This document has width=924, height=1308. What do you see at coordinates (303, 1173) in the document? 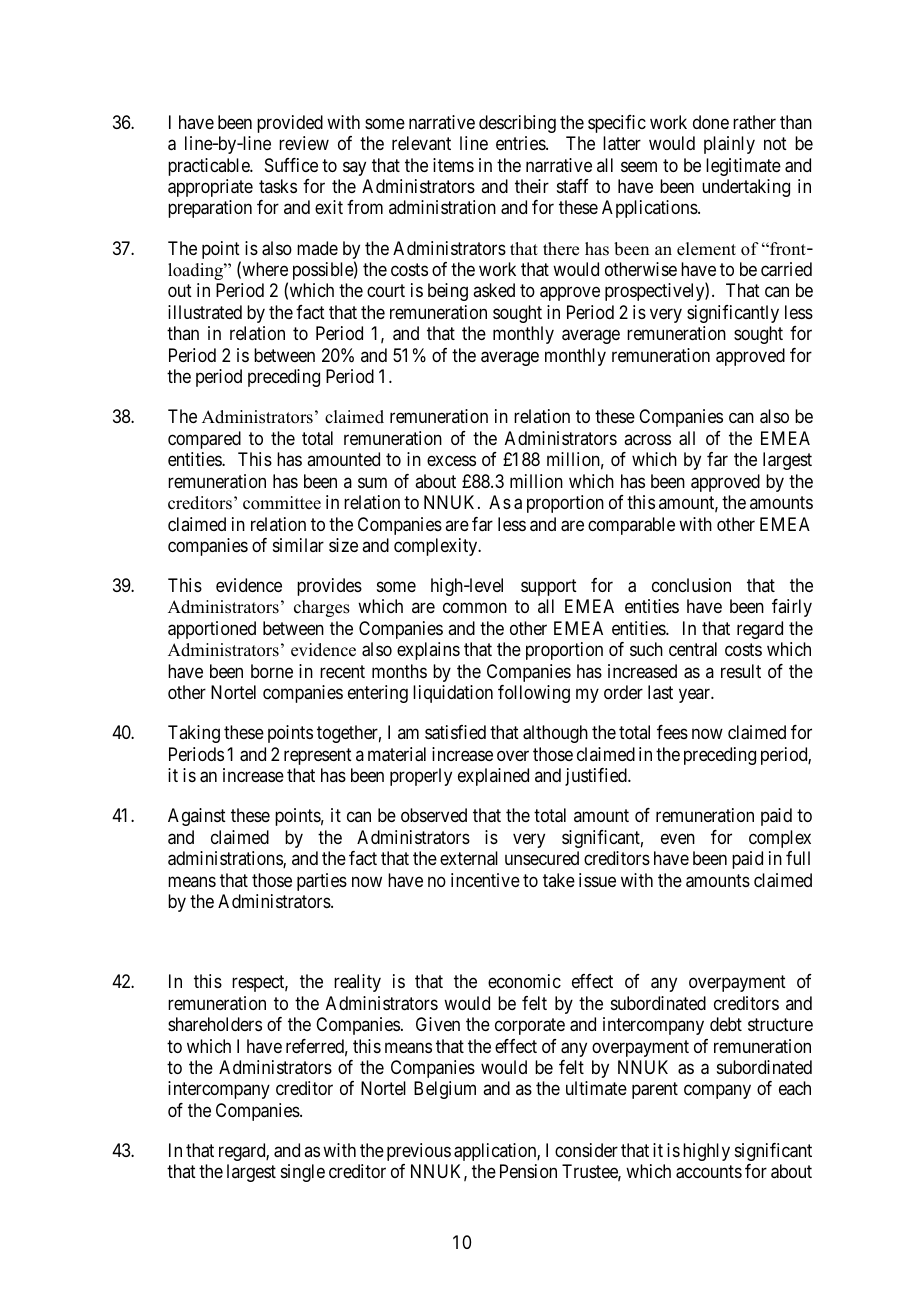
I see `single` at bounding box center [303, 1173].
